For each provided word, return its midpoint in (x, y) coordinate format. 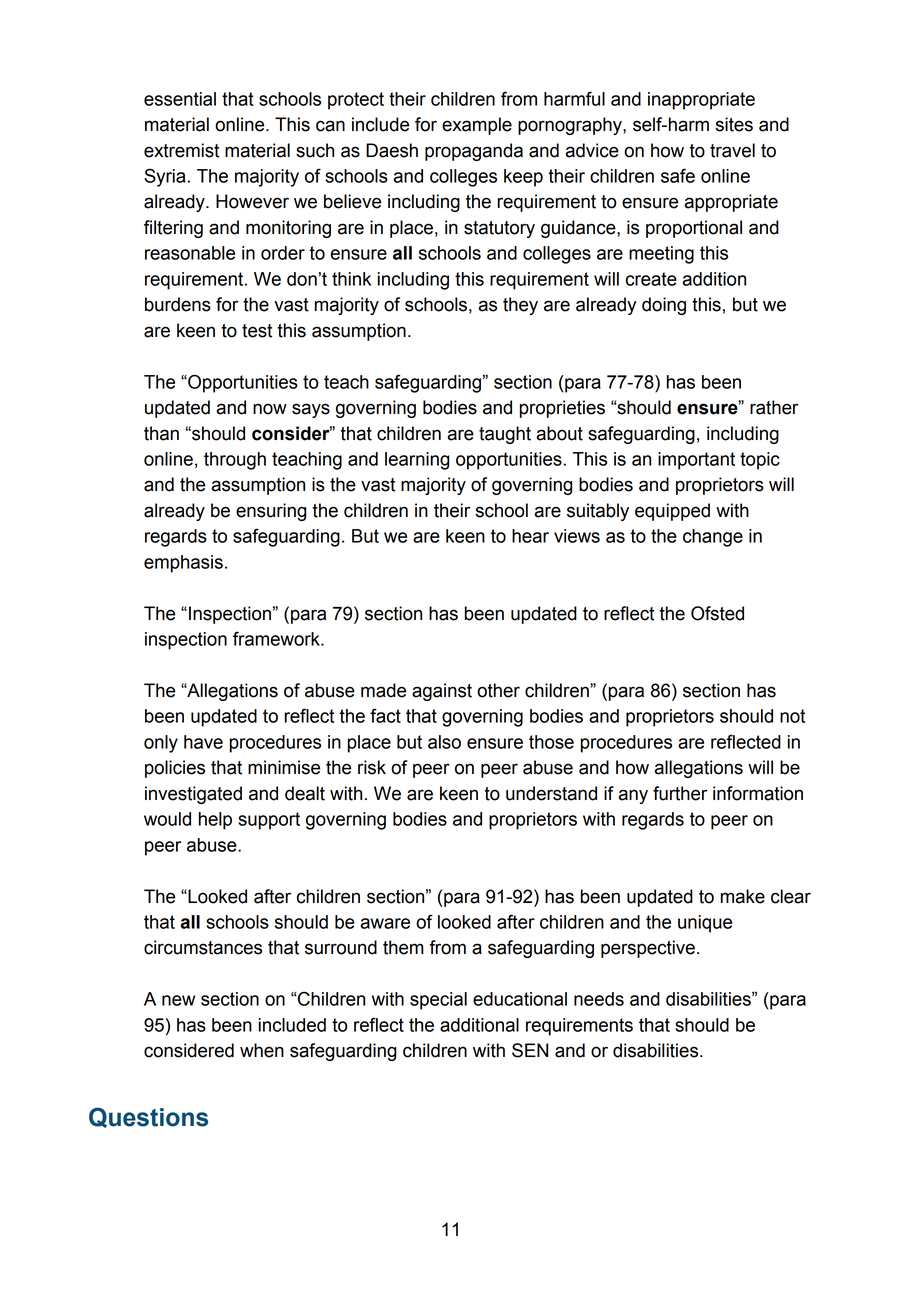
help (215, 821)
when (262, 1050)
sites (734, 124)
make (743, 896)
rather (774, 407)
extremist (181, 150)
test (257, 331)
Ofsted (717, 613)
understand (551, 793)
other (498, 690)
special (438, 1001)
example (477, 126)
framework (277, 638)
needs (599, 999)
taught (505, 435)
